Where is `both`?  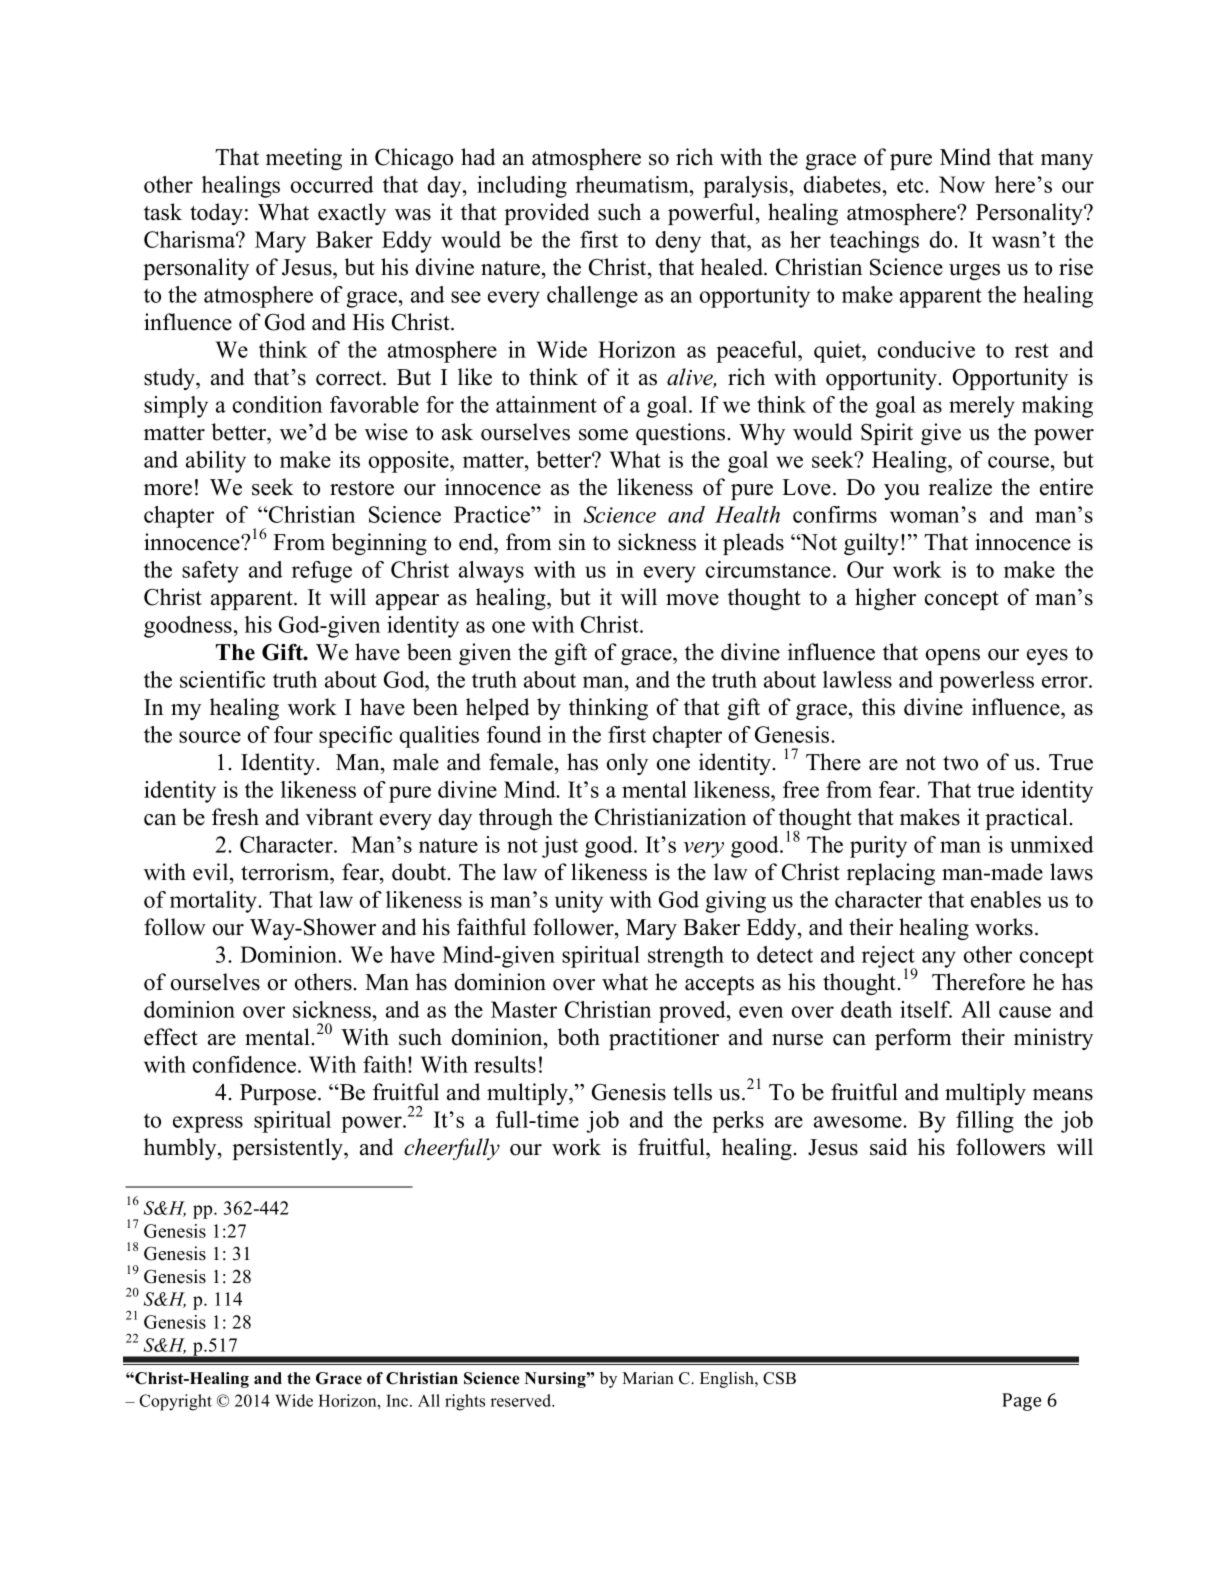
both is located at coordinates (578, 1037).
